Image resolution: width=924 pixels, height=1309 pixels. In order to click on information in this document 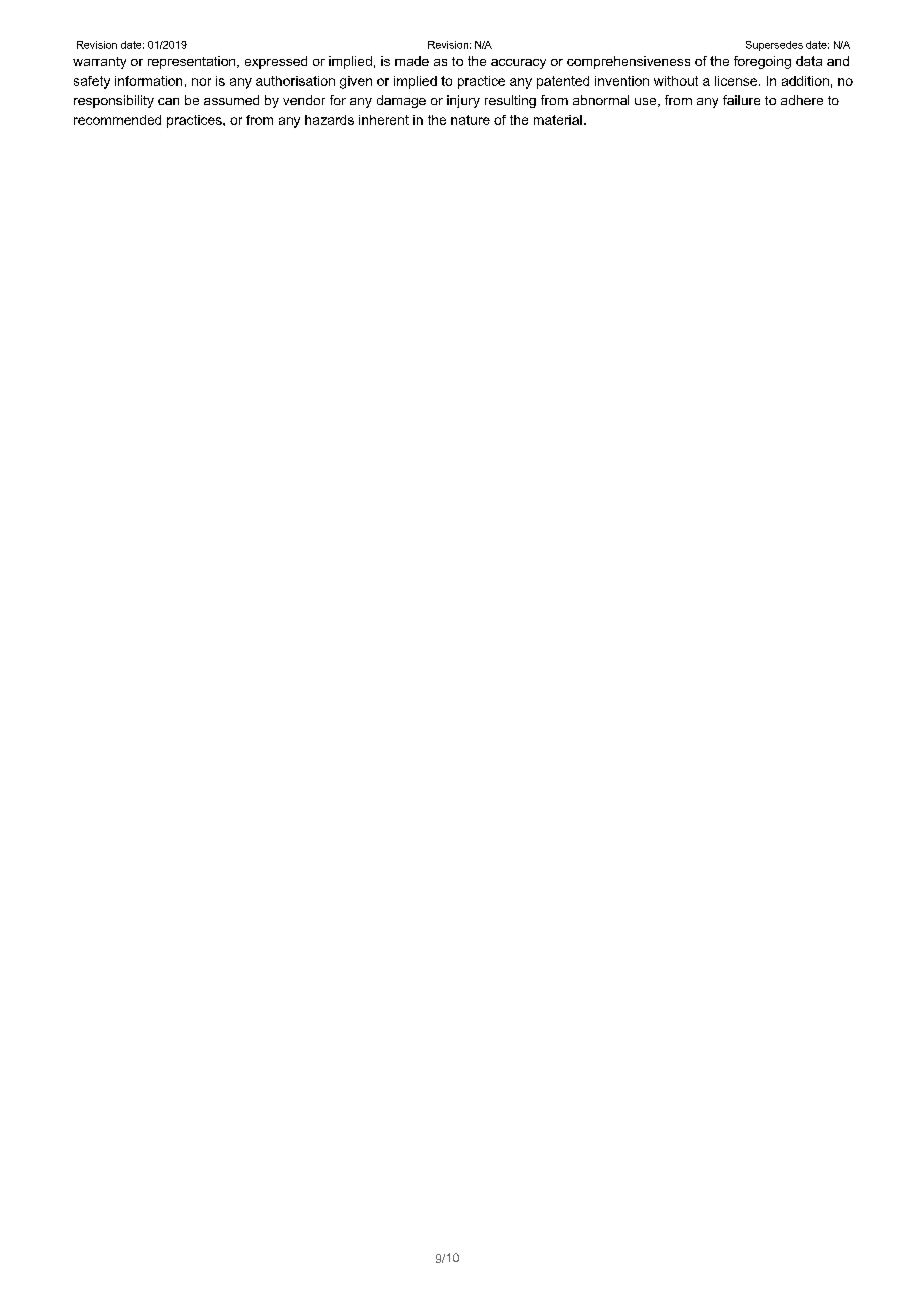, I will do `click(148, 81)`.
